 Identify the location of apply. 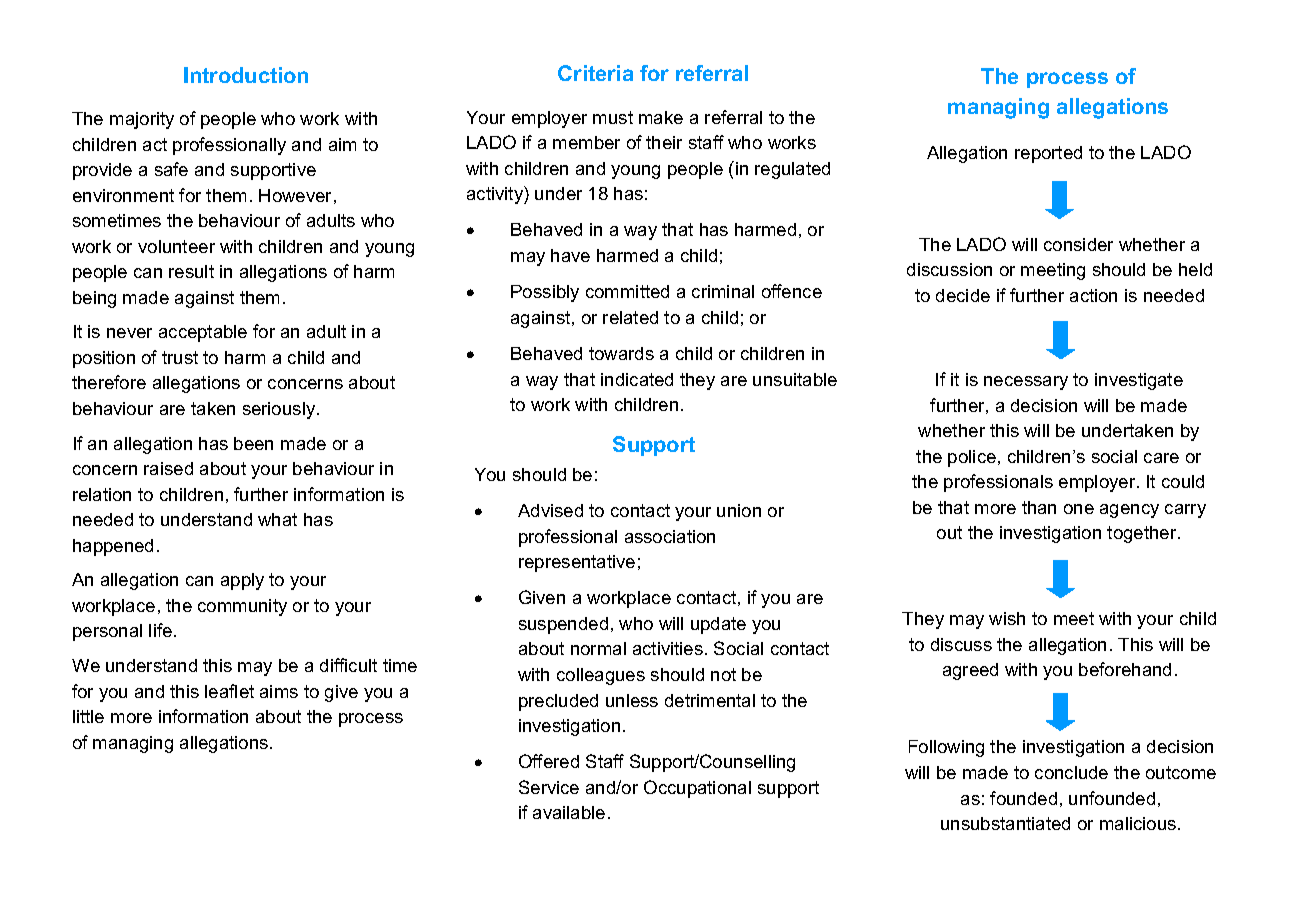
(242, 581).
